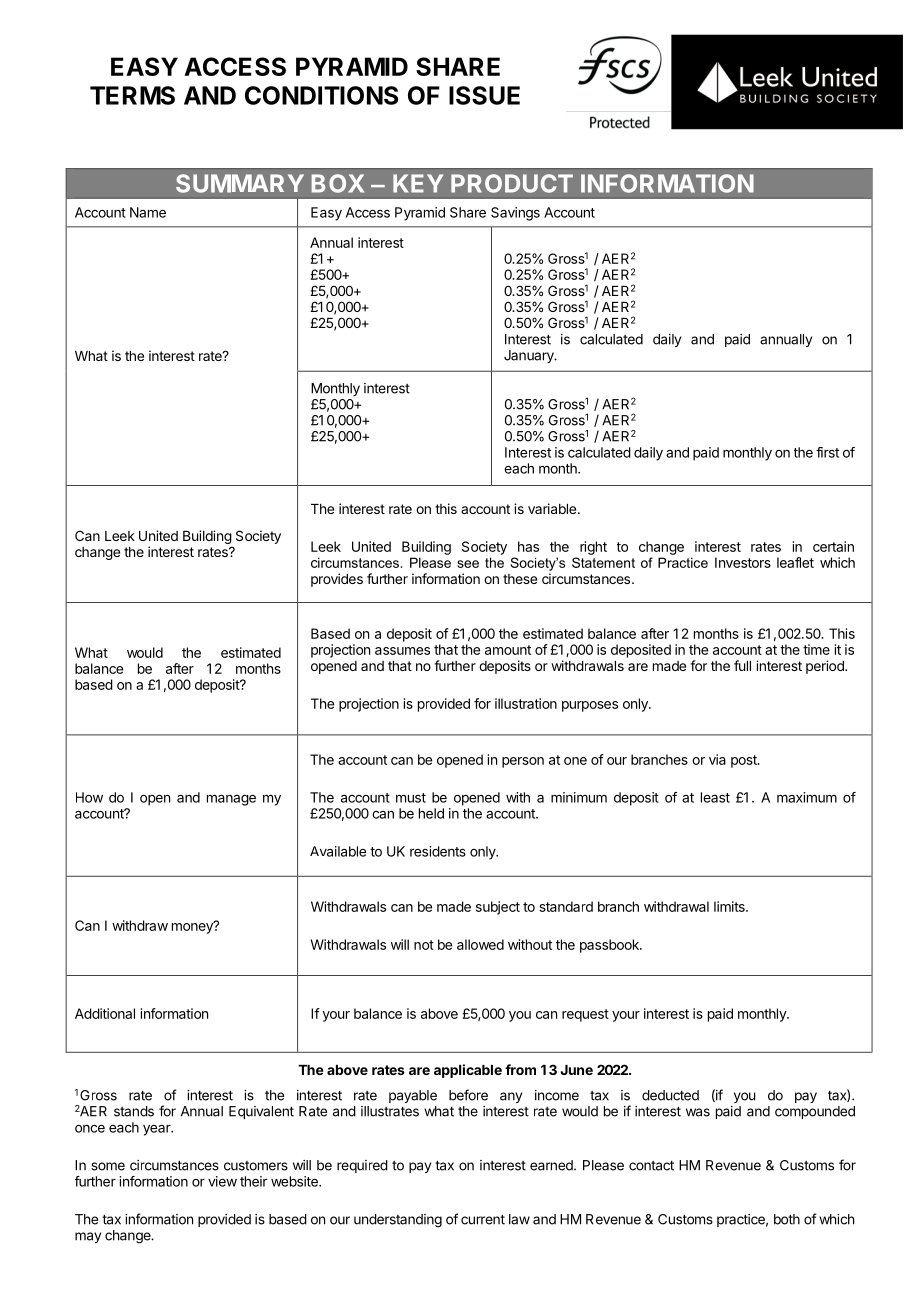 This screenshot has width=924, height=1308. I want to click on money, so click(193, 927).
